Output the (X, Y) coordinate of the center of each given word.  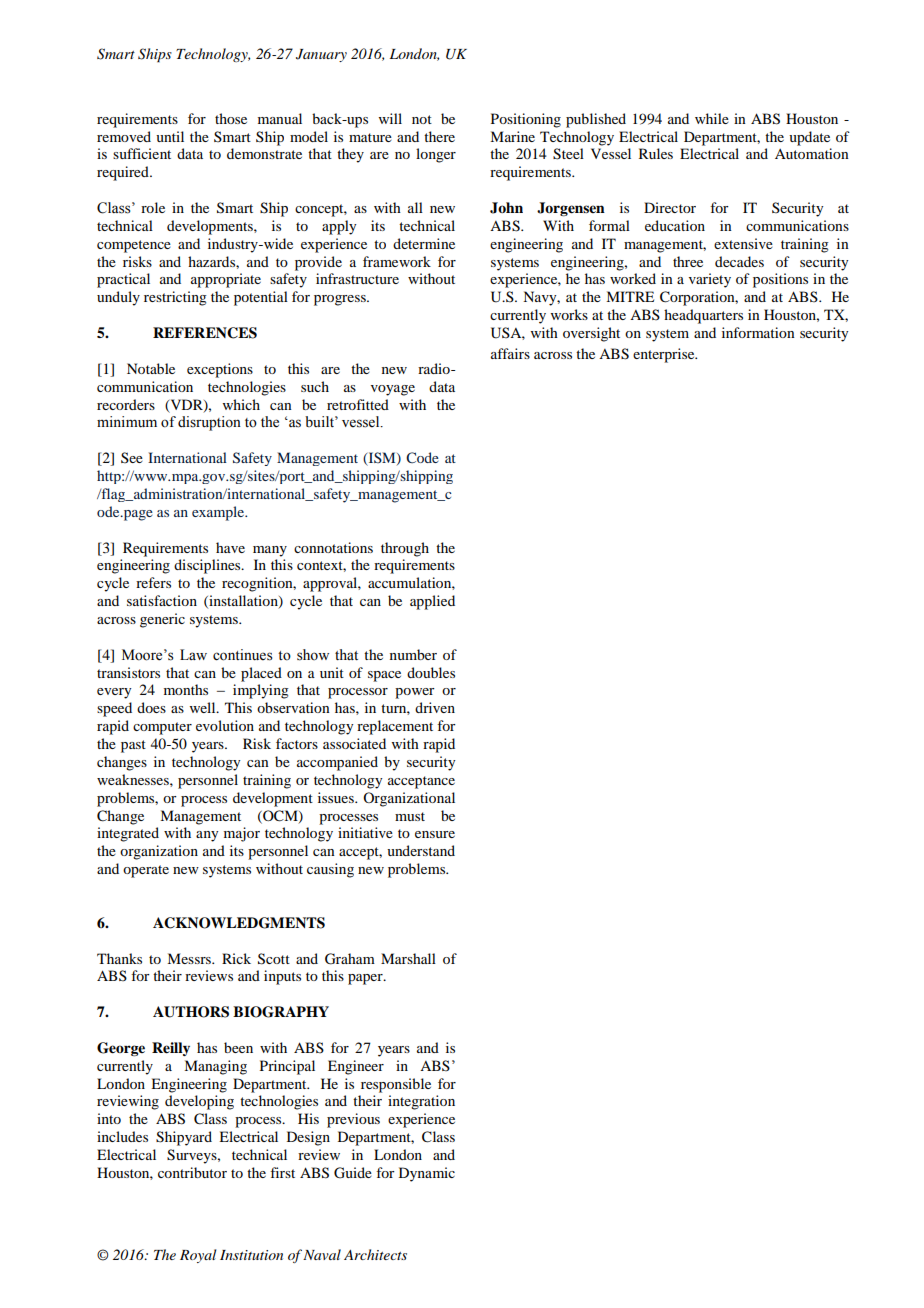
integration (421, 1102)
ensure (435, 834)
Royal (198, 1256)
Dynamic (427, 1174)
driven (435, 707)
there (439, 136)
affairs (510, 353)
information (758, 332)
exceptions (220, 370)
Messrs (190, 958)
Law (193, 654)
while (712, 118)
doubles (431, 672)
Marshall (408, 958)
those (231, 118)
